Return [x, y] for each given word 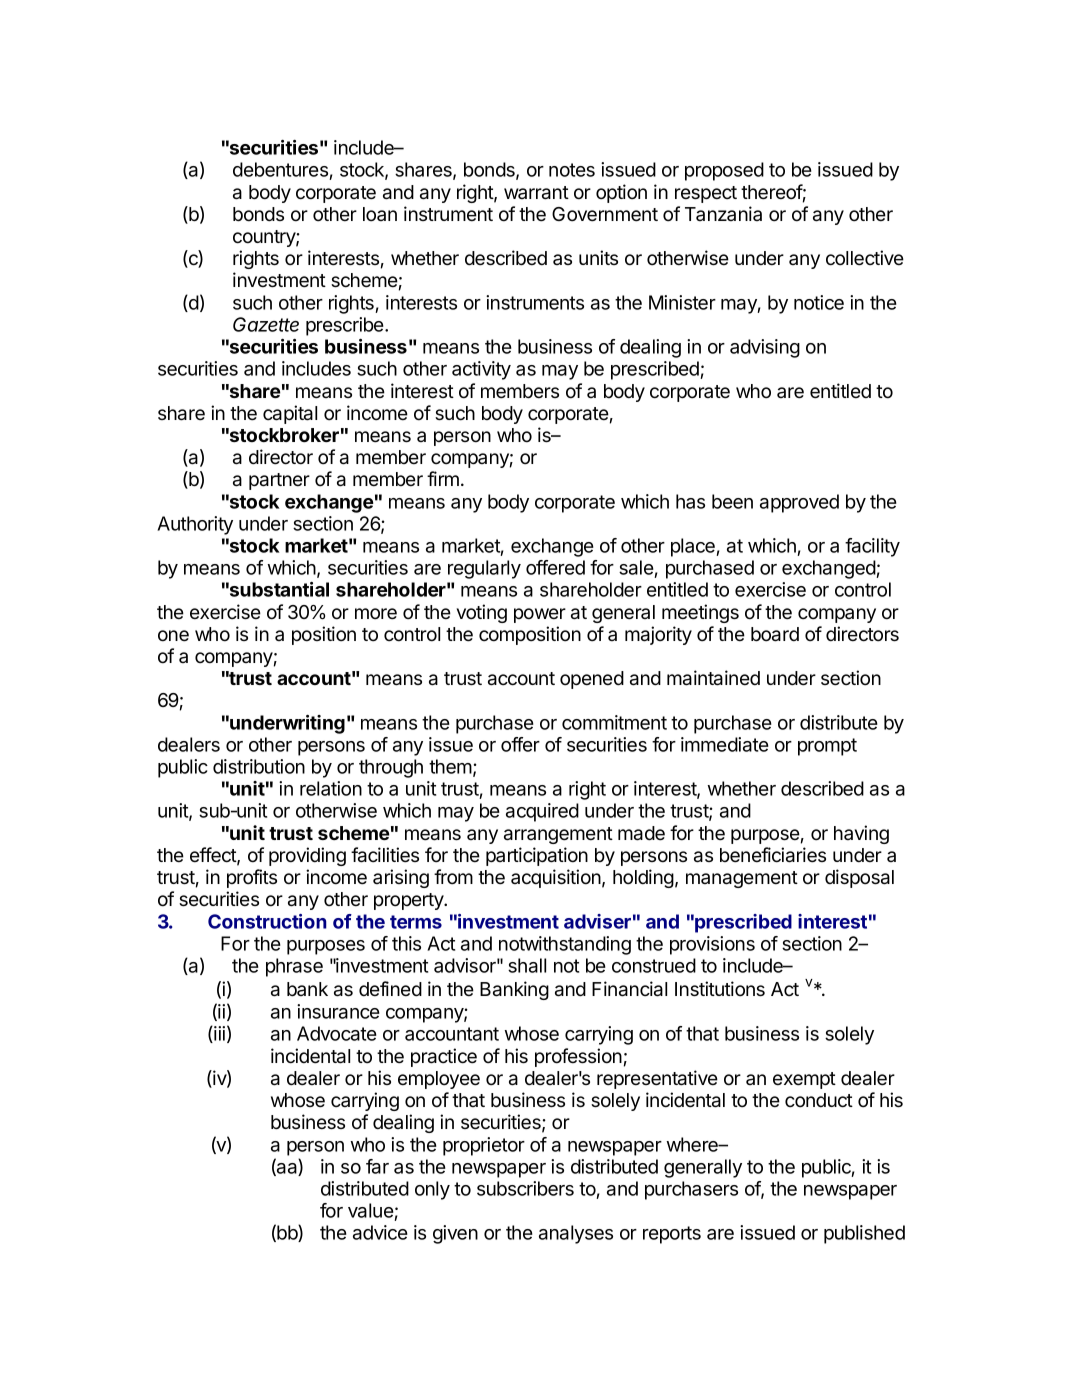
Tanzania [723, 213]
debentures [281, 171]
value [371, 1212]
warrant [536, 193]
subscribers [525, 1188]
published [864, 1234]
